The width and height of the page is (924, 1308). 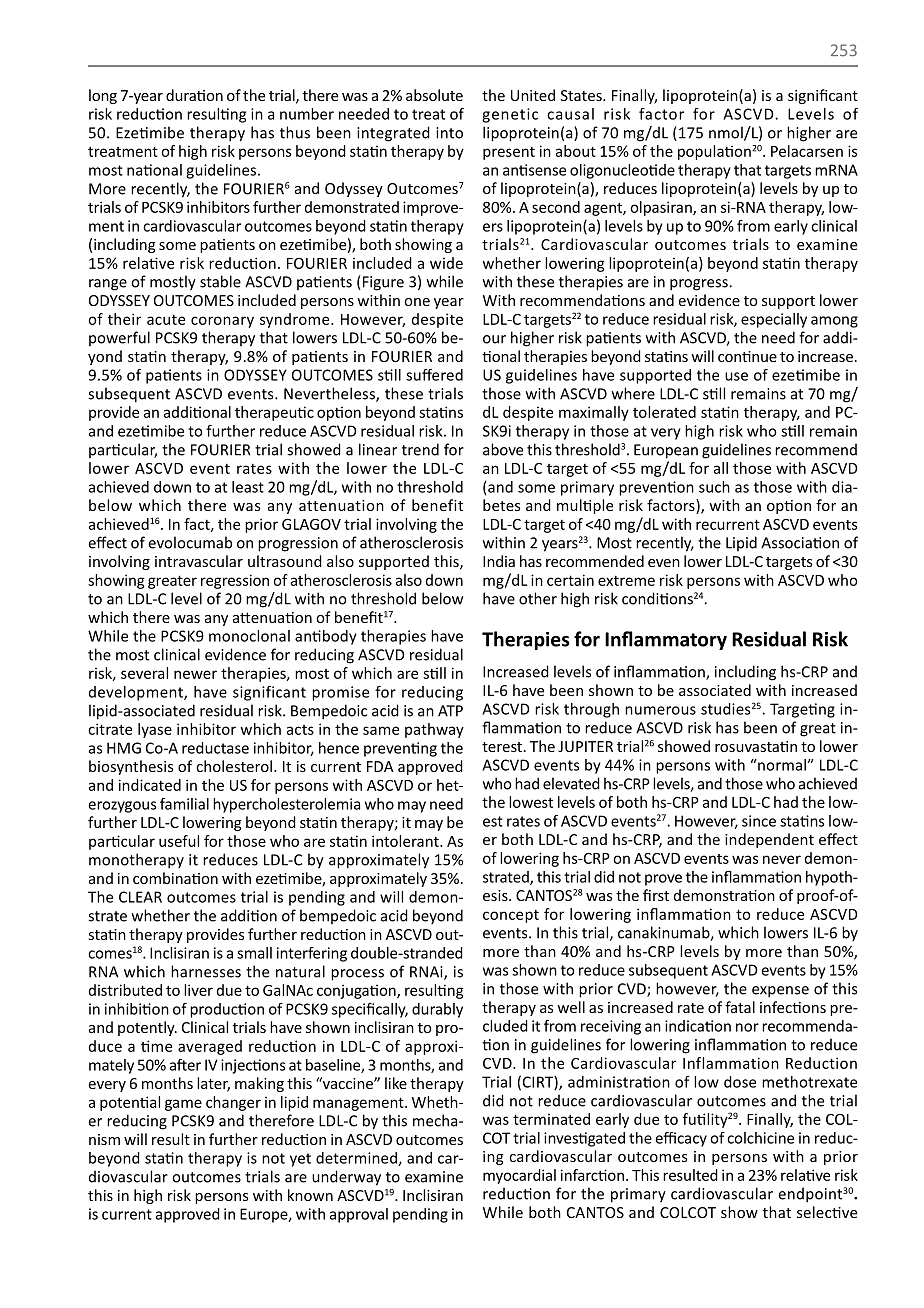 I want to click on long, so click(x=103, y=96).
